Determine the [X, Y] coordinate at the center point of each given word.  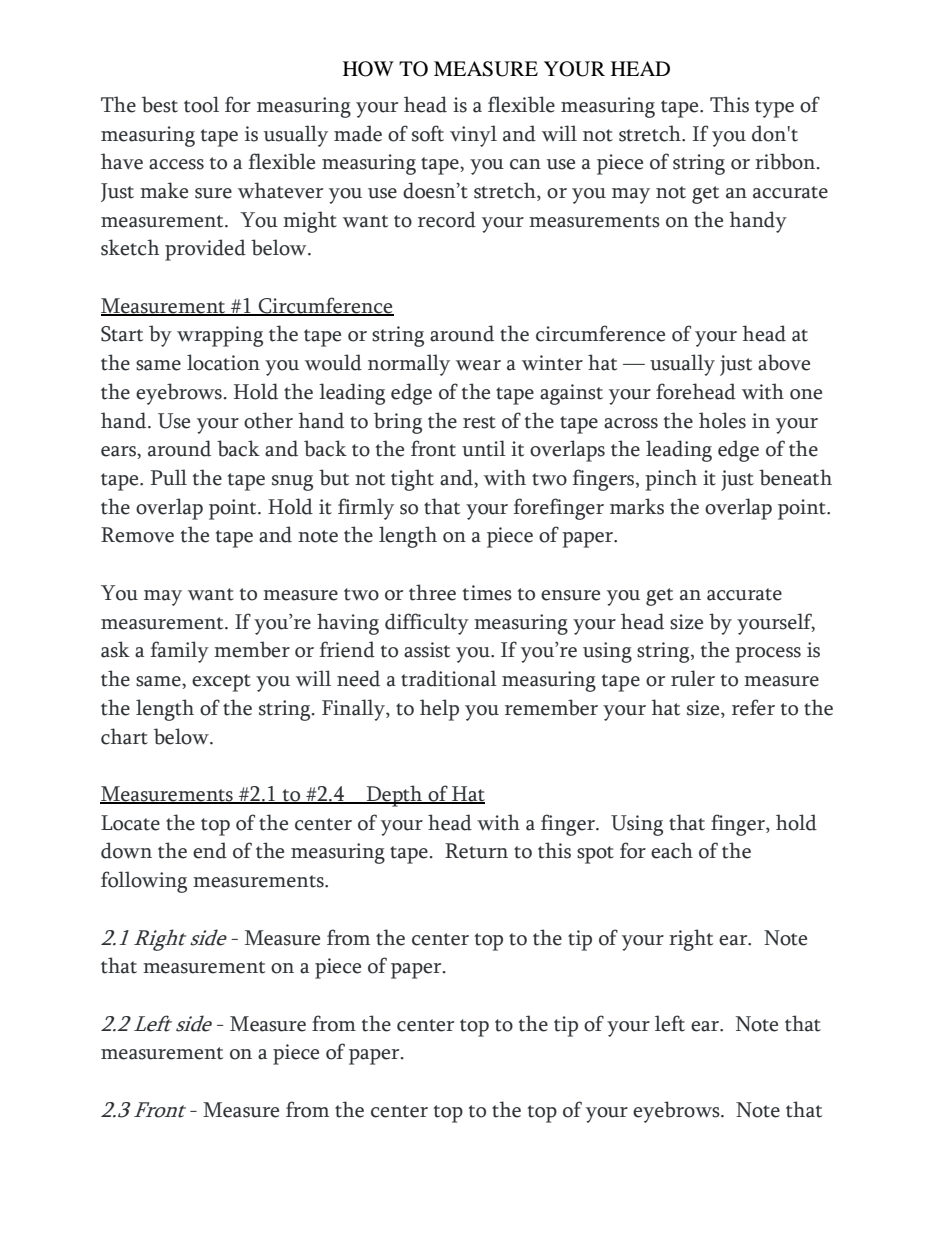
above [784, 362]
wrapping [220, 336]
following [144, 882]
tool [201, 104]
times [487, 593]
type [774, 109]
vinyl [473, 136]
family [179, 652]
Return [476, 851]
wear [478, 365]
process [768, 655]
